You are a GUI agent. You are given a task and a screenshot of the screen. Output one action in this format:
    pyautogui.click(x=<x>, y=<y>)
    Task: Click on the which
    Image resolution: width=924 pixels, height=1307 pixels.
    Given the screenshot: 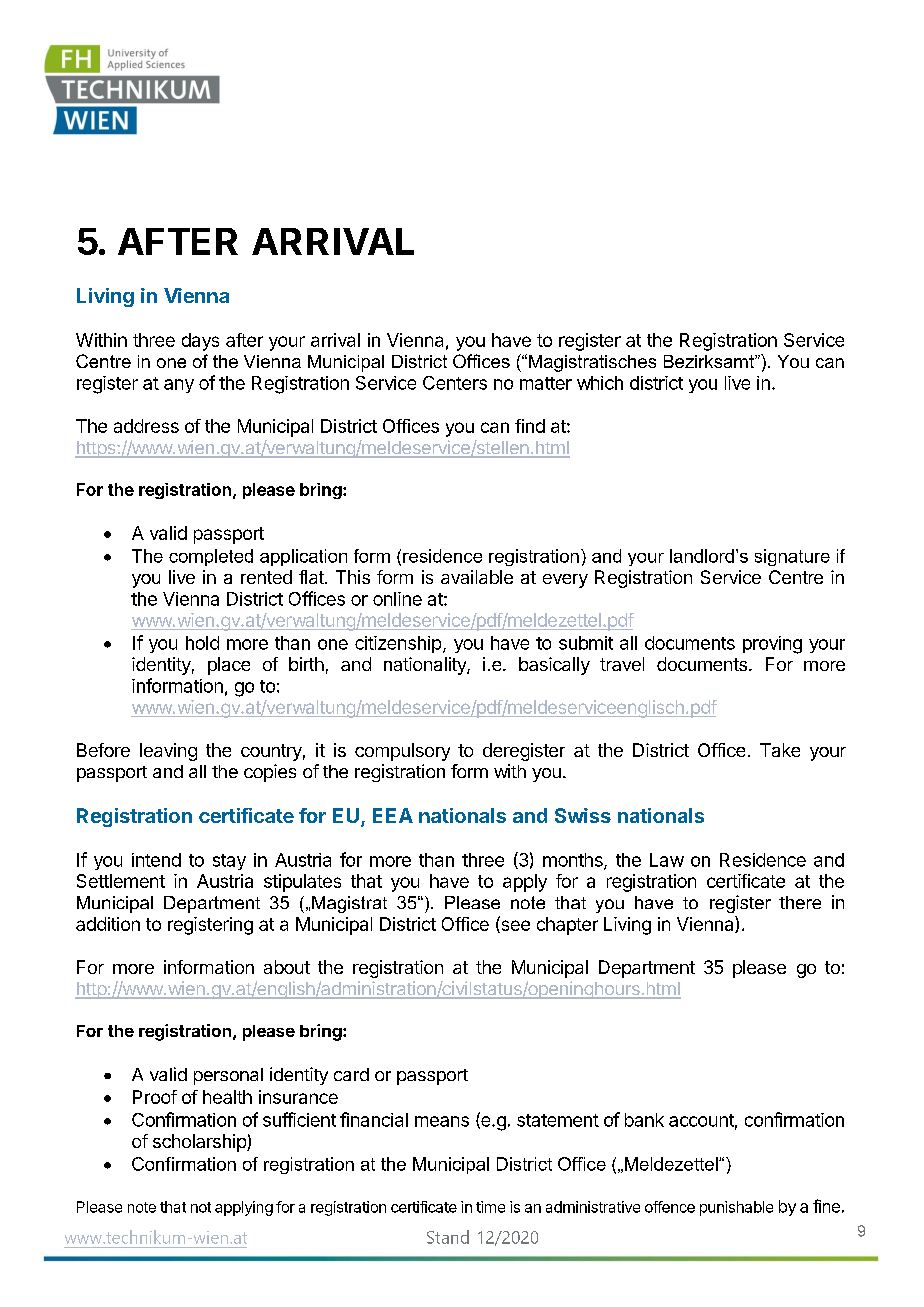 What is the action you would take?
    pyautogui.click(x=600, y=383)
